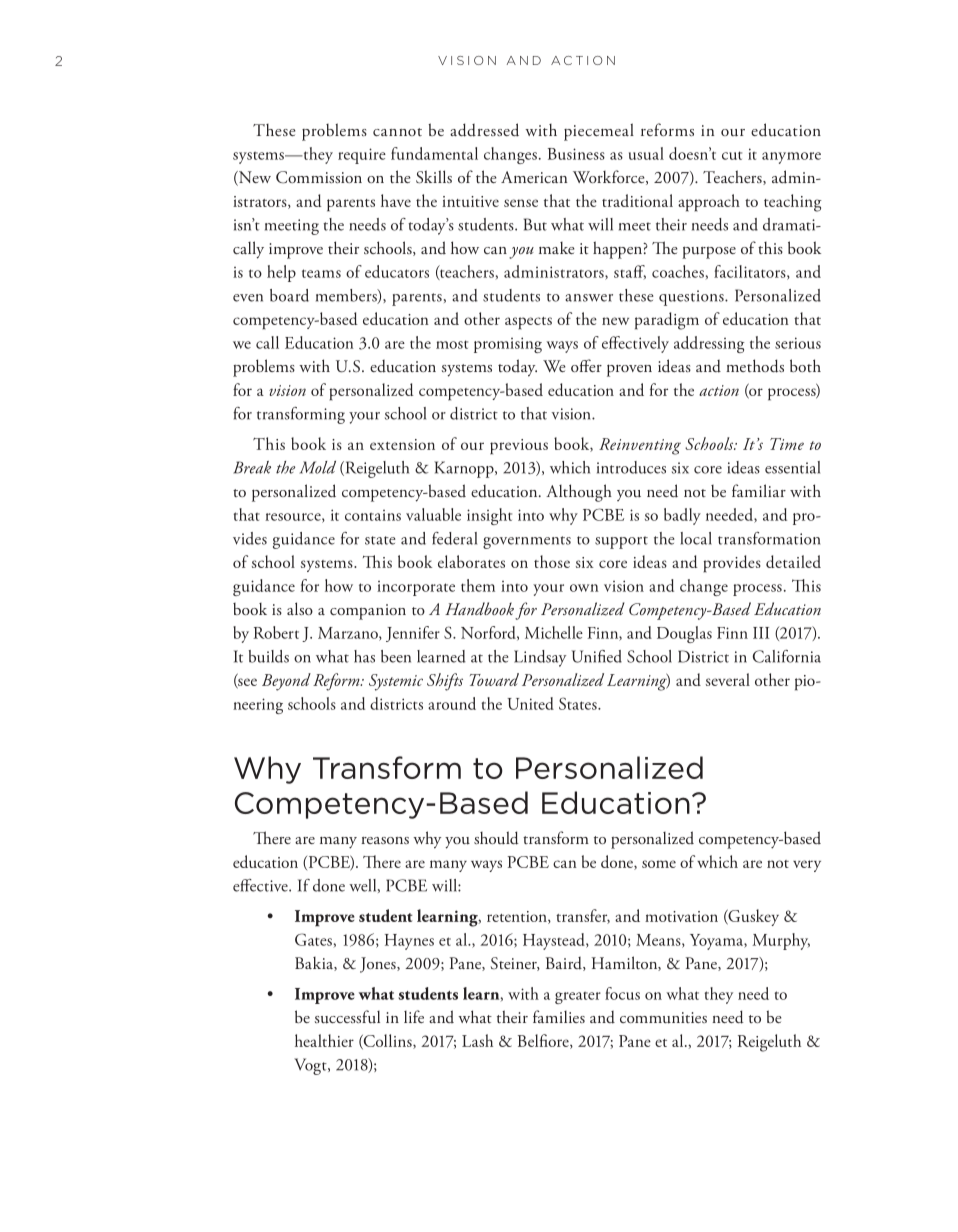 The height and width of the image is (1232, 958). Describe the element at coordinates (554, 632) in the image. I see `Michelle` at that location.
